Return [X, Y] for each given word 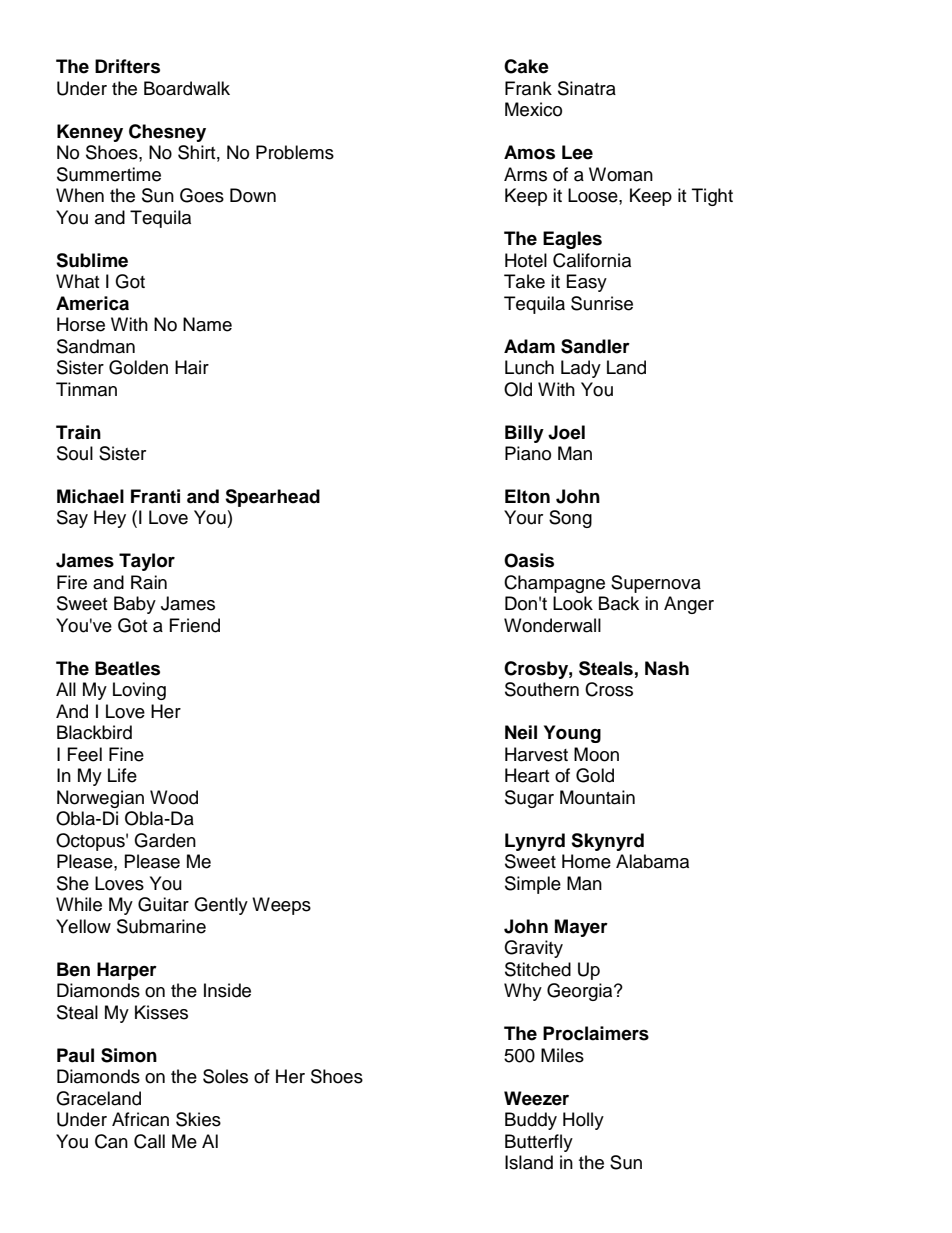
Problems [295, 152]
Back [619, 603]
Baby [135, 605]
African [140, 1119]
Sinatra [587, 88]
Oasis [529, 560]
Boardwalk [187, 88]
